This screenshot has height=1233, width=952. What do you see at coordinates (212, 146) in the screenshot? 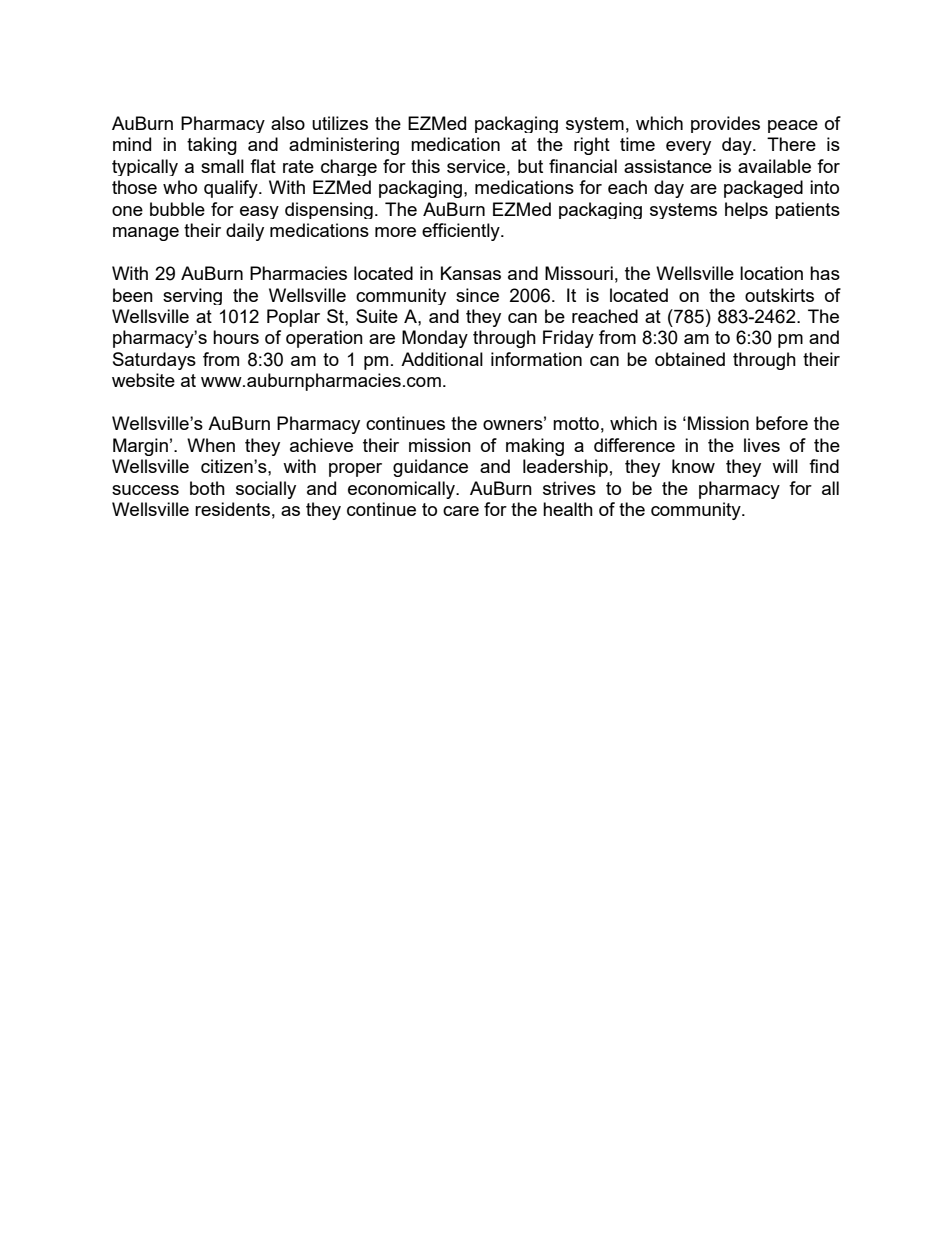
I see `taking` at bounding box center [212, 146].
